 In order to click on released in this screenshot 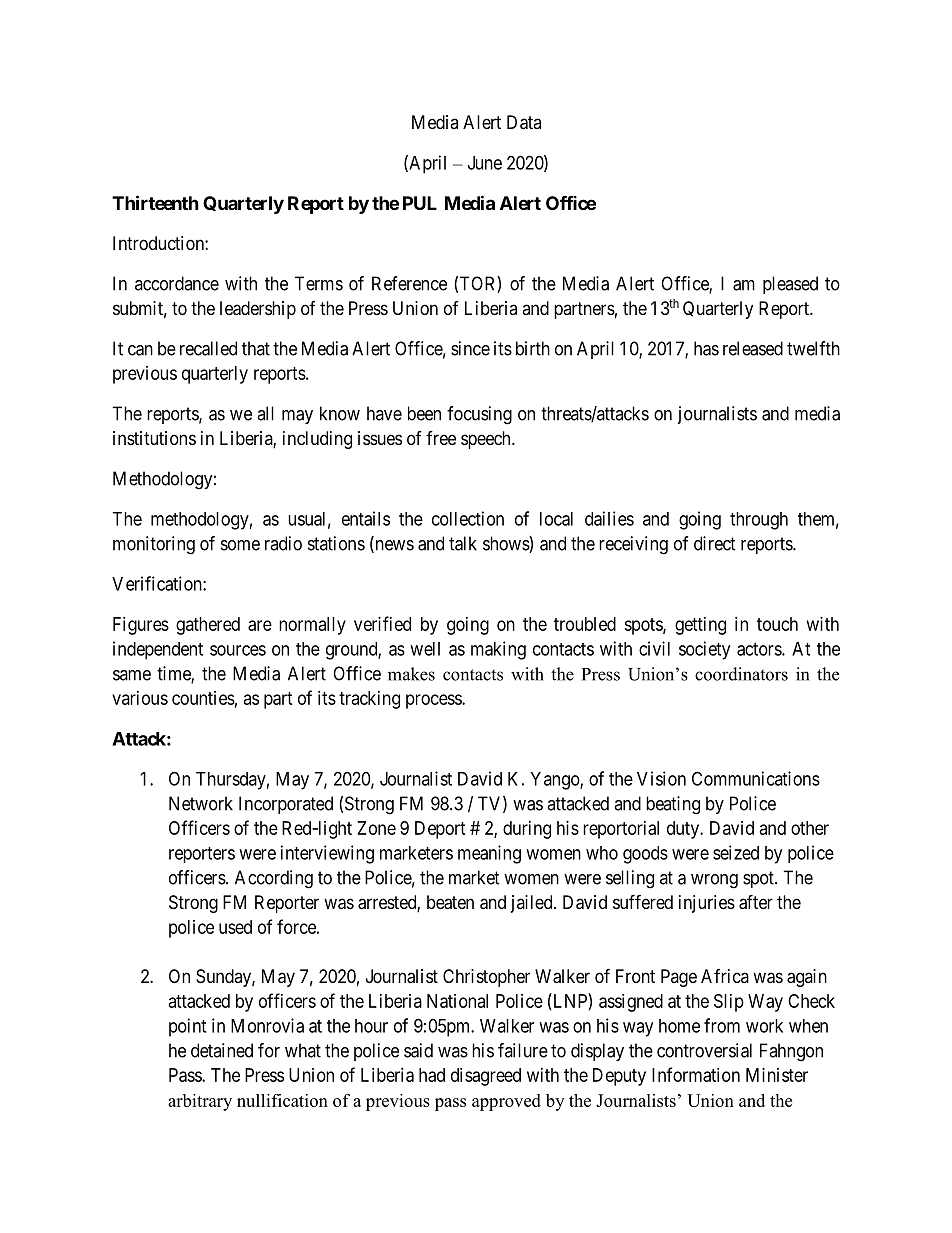, I will do `click(753, 348)`.
